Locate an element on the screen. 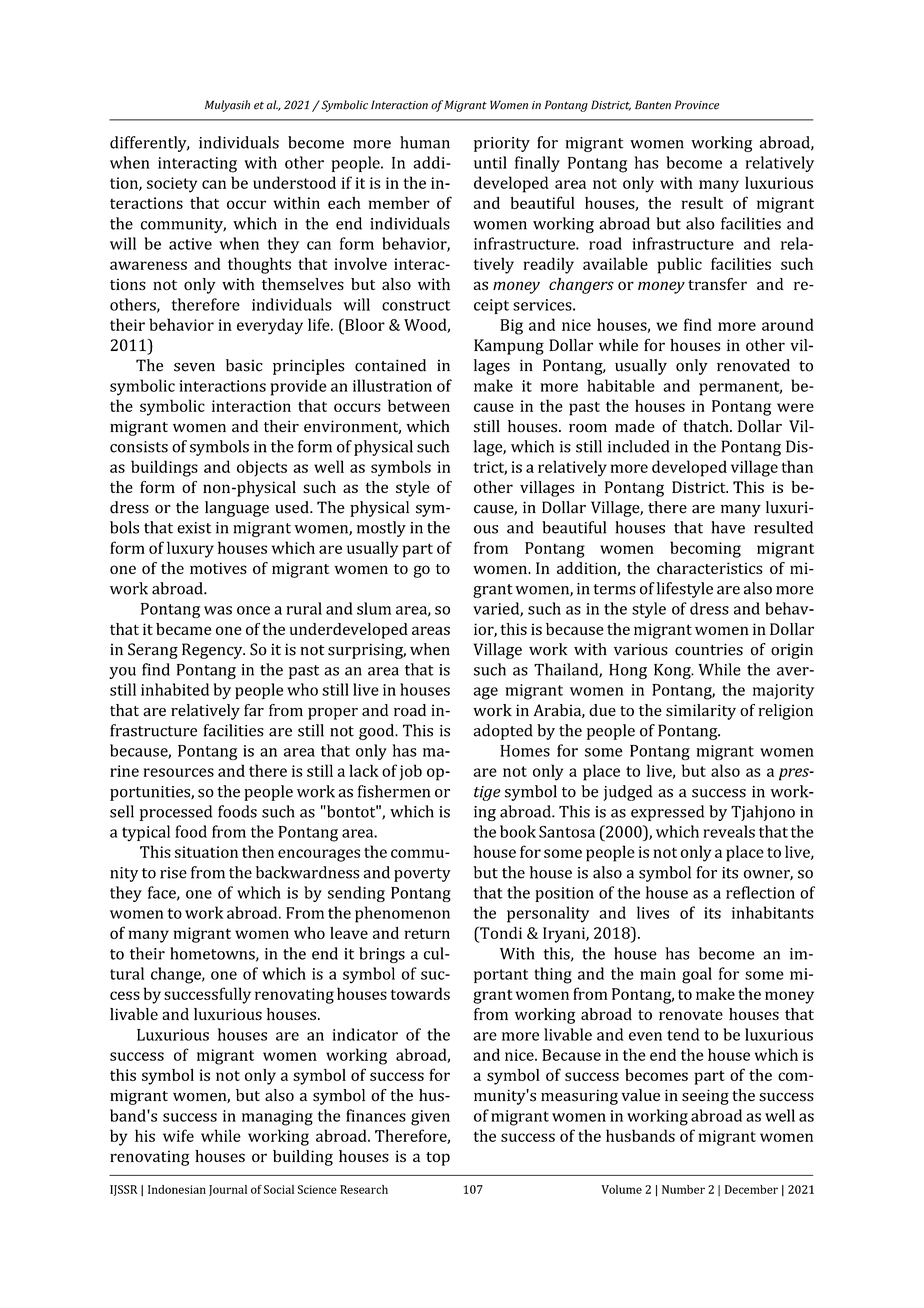 The width and height of the screenshot is (924, 1308). Regency is located at coordinates (213, 651).
